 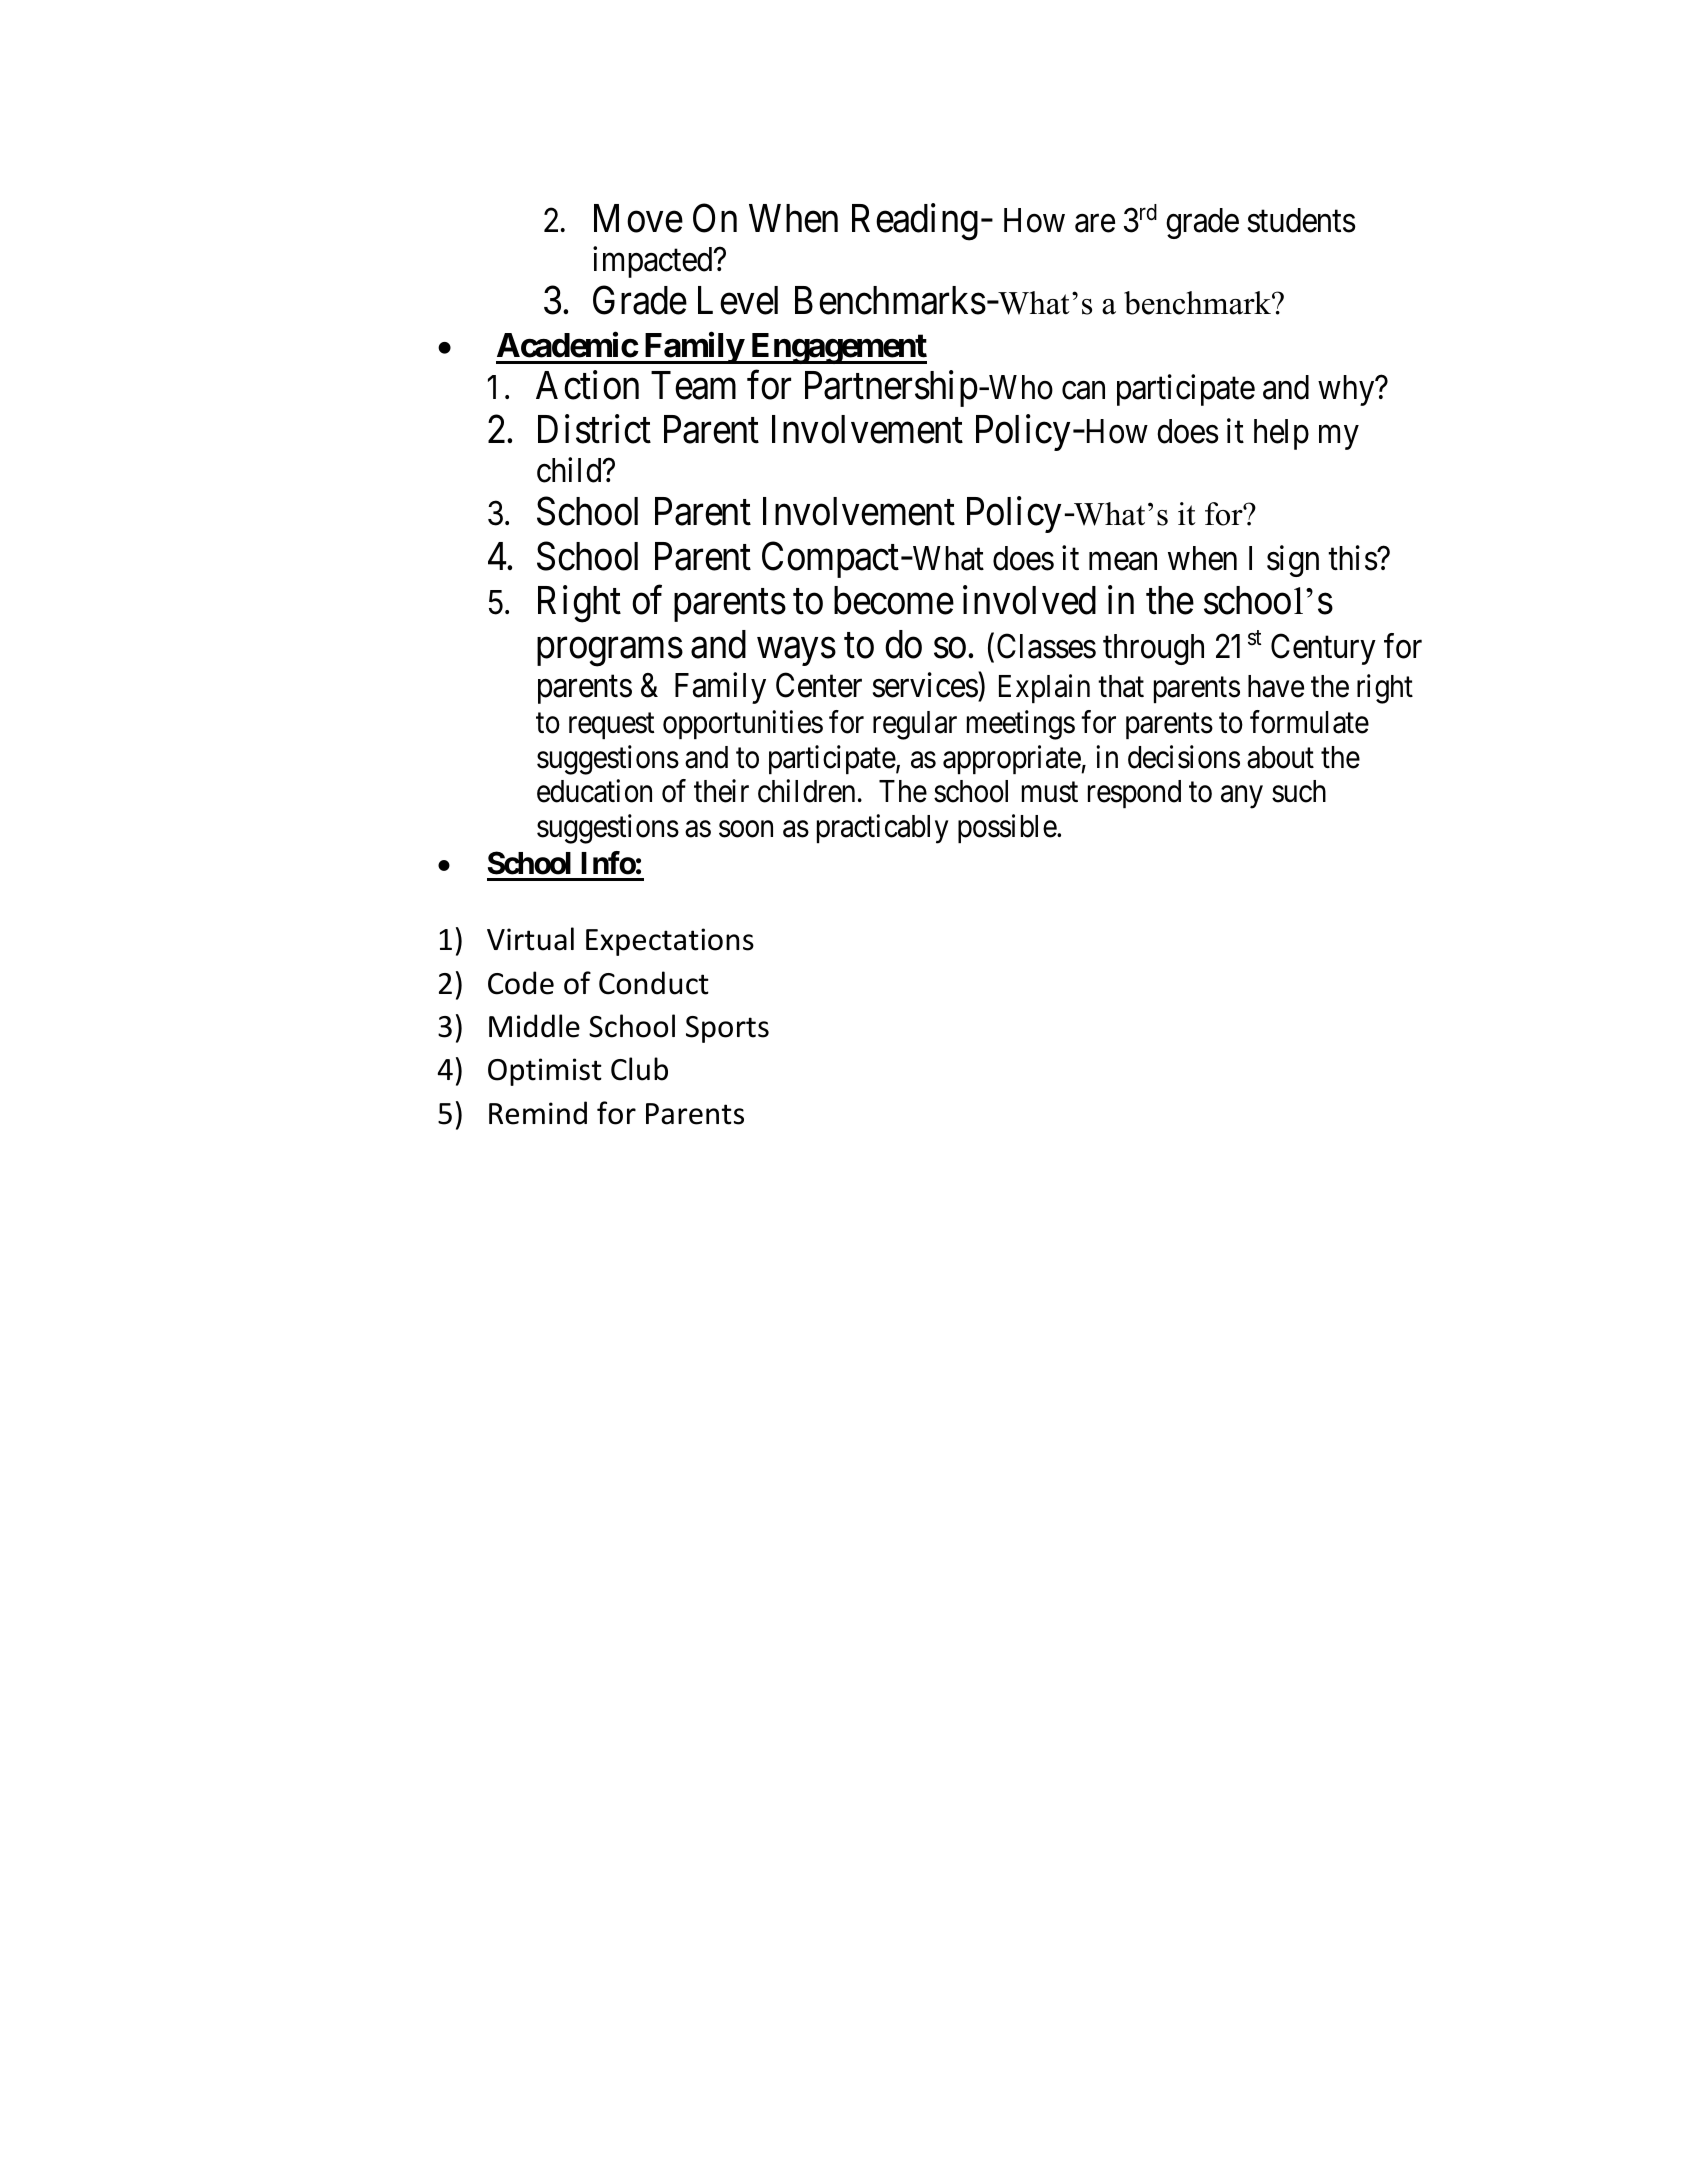 I want to click on sign, so click(x=1293, y=561).
